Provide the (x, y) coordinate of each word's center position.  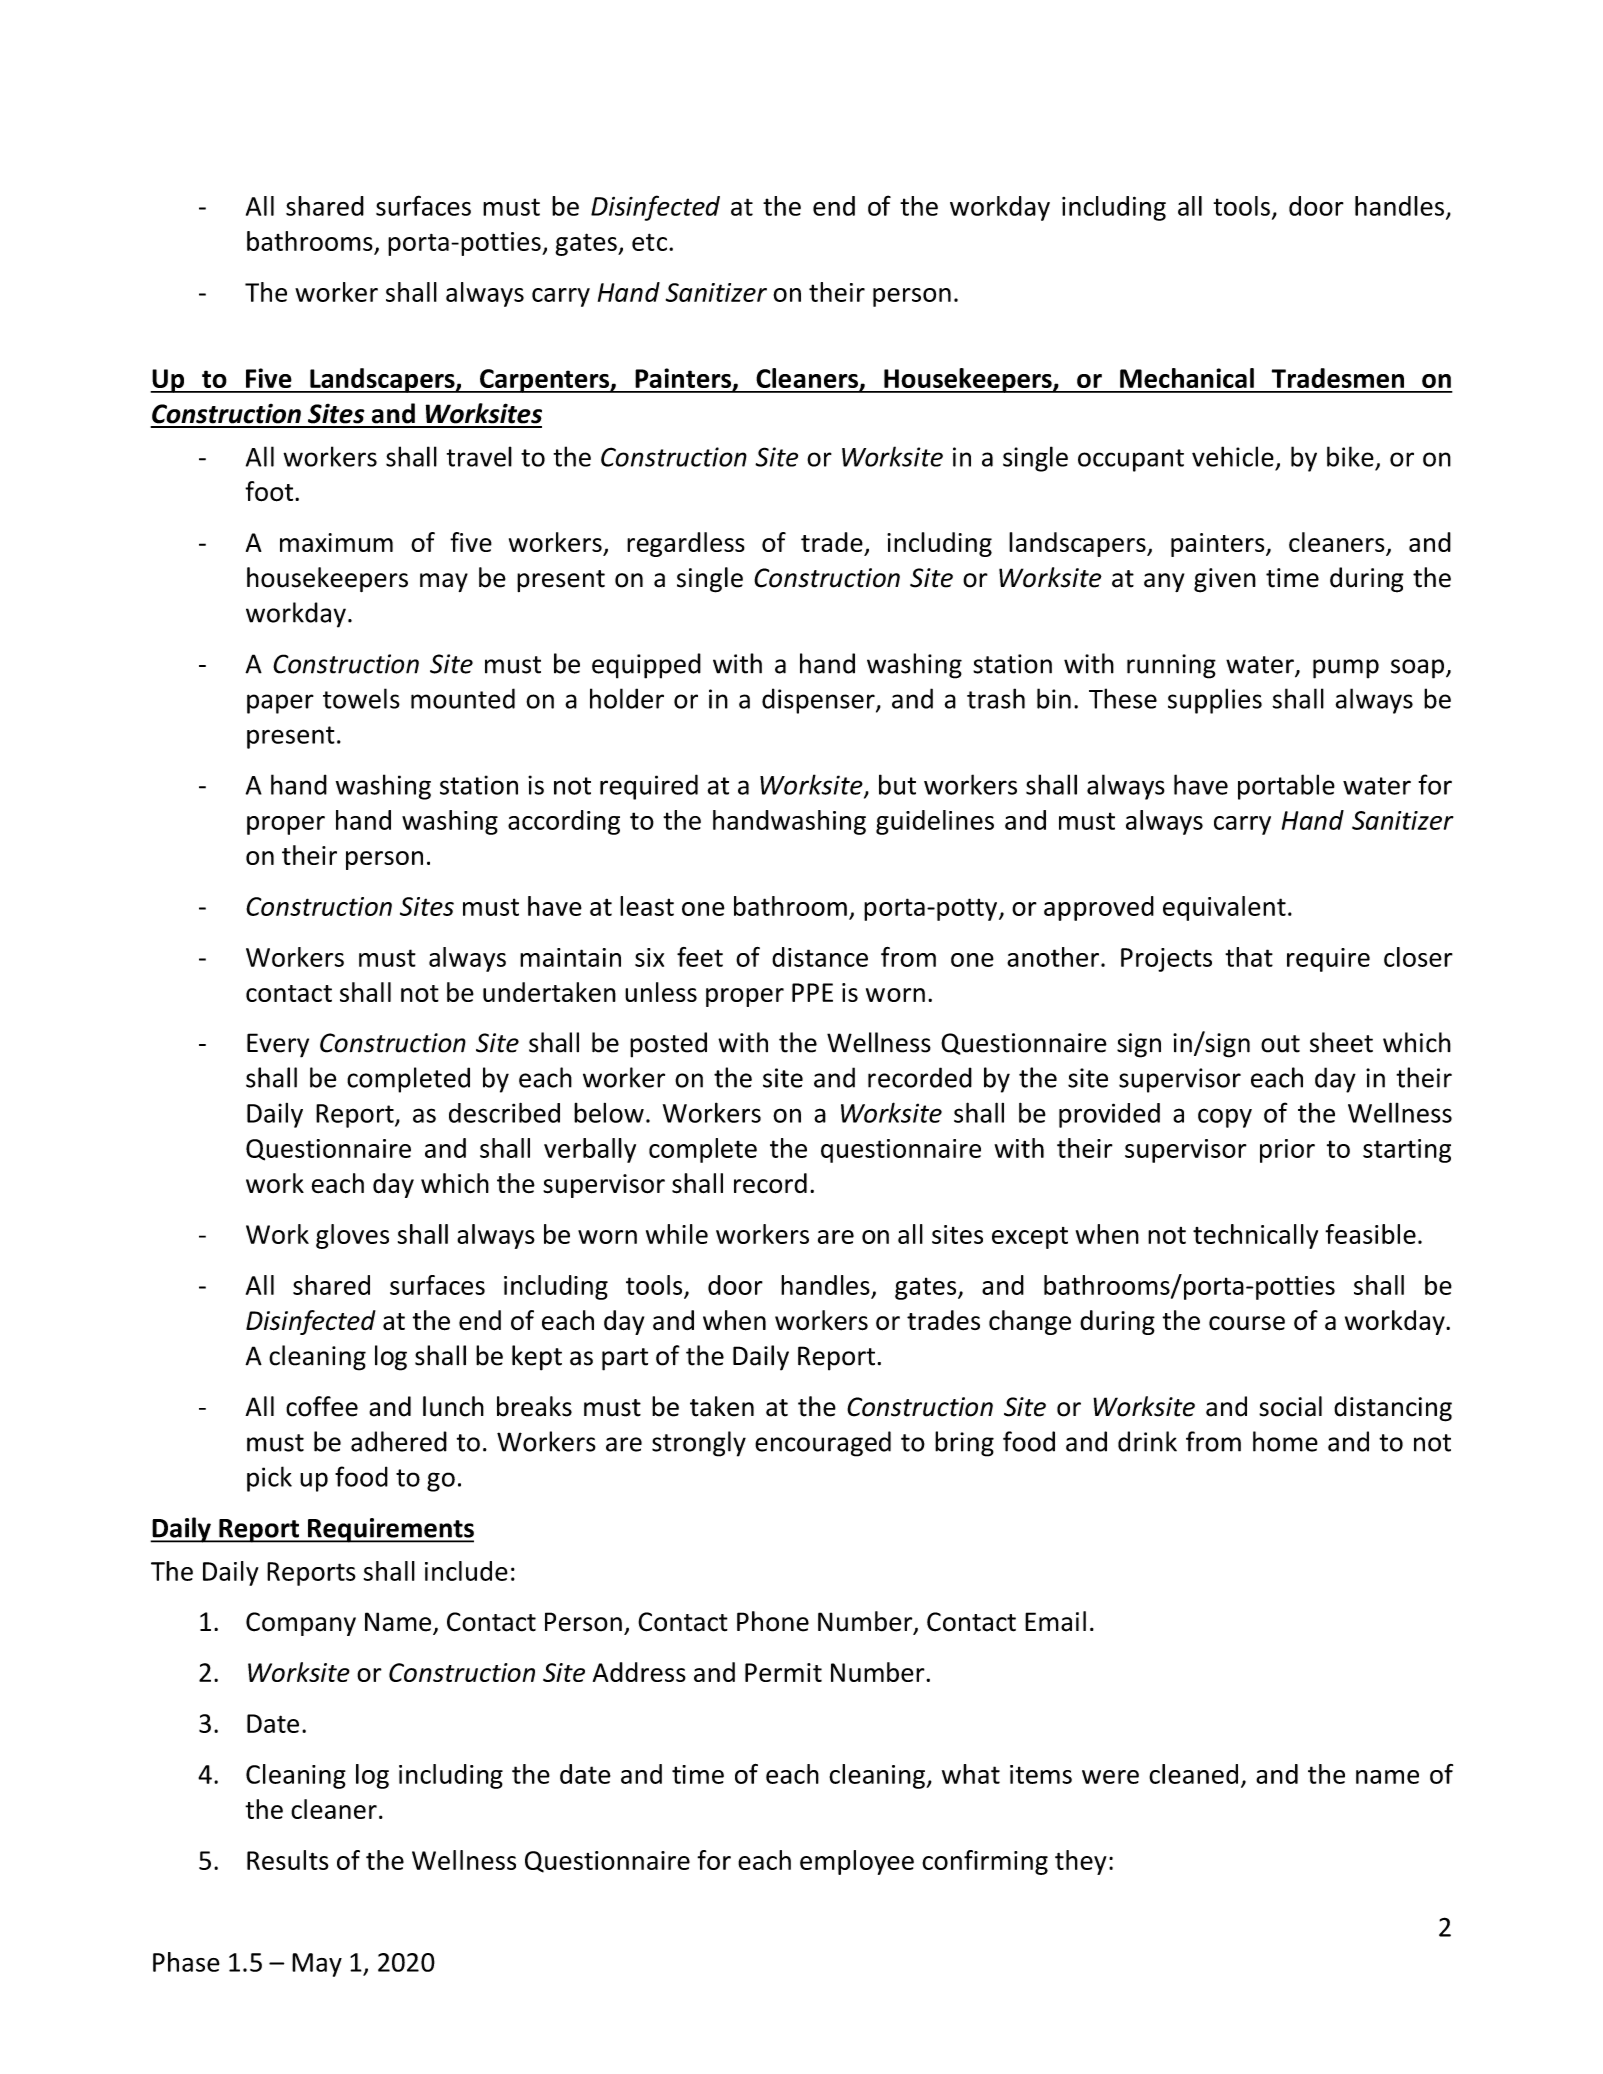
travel (479, 456)
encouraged (823, 1444)
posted (668, 1045)
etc (649, 242)
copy (1225, 1118)
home (1285, 1441)
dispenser (819, 701)
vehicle (1233, 456)
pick (269, 1479)
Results (287, 1860)
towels (361, 698)
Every (278, 1045)
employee (857, 1862)
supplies (1215, 701)
